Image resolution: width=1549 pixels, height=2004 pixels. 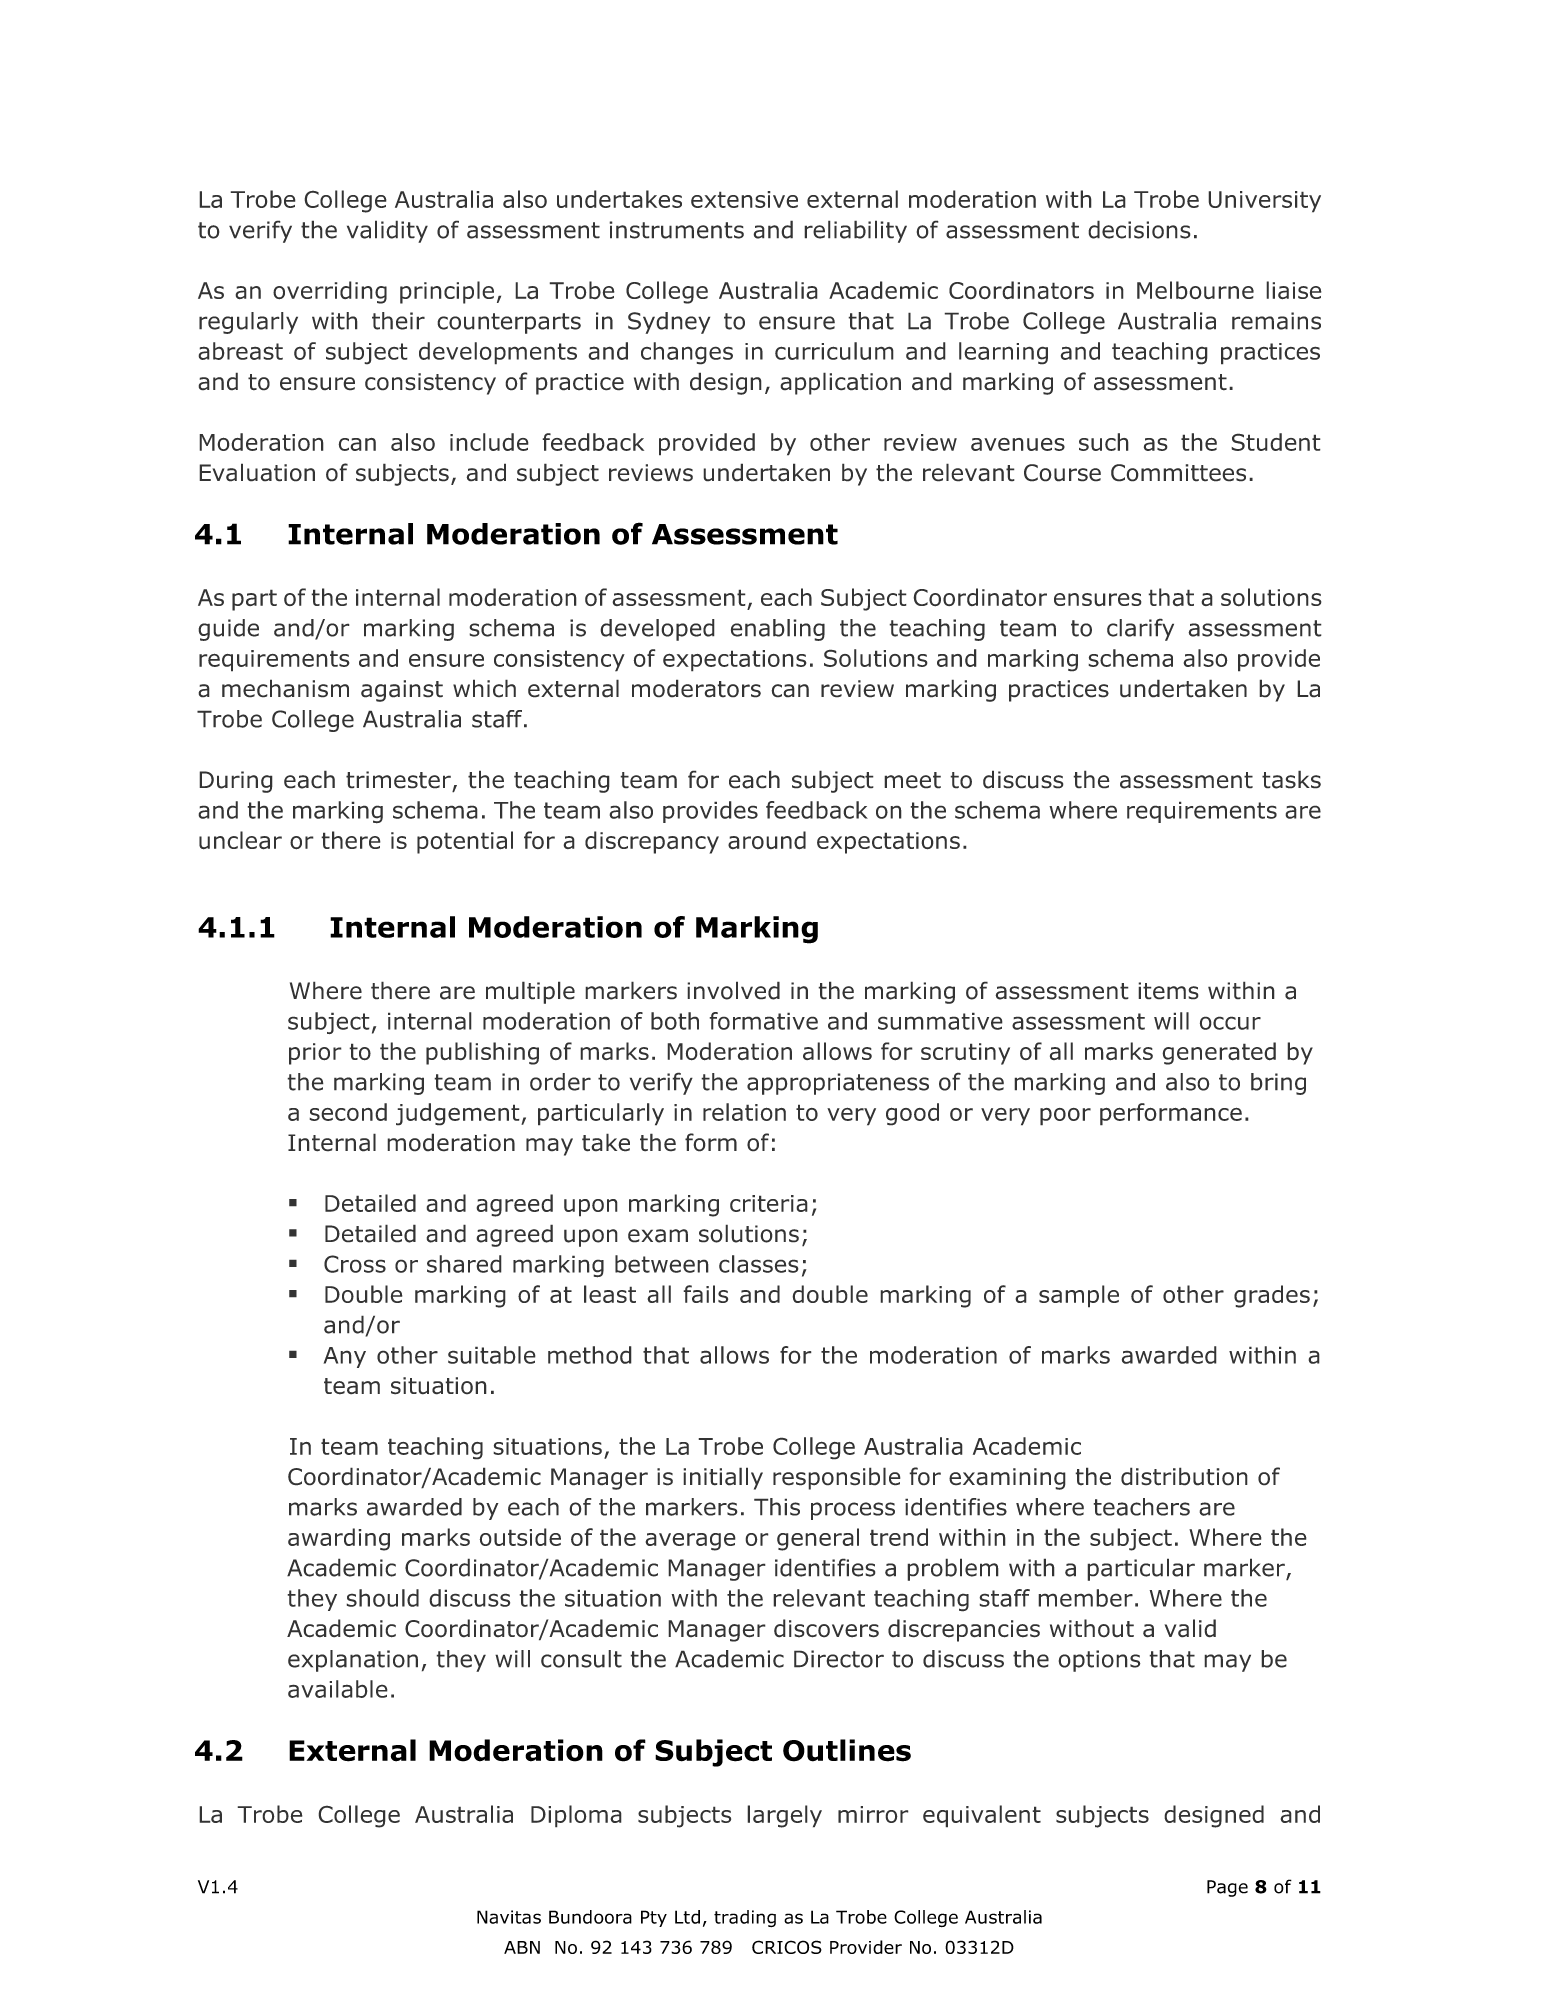 I want to click on relation, so click(x=744, y=1112).
